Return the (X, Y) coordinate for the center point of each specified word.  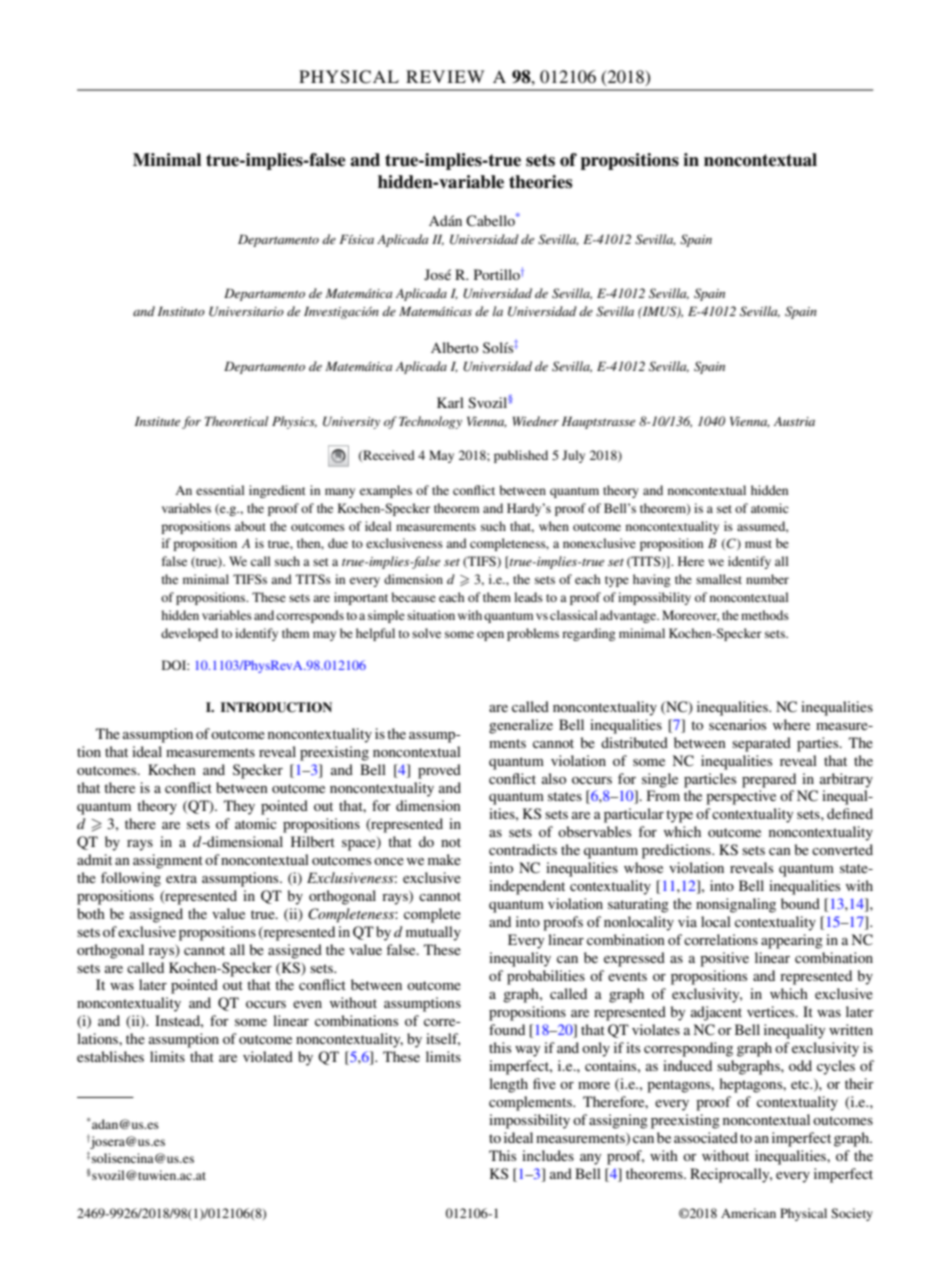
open (490, 636)
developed (189, 634)
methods (765, 615)
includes (548, 1155)
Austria (794, 421)
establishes (110, 1056)
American (748, 1213)
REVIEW (445, 76)
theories (541, 182)
